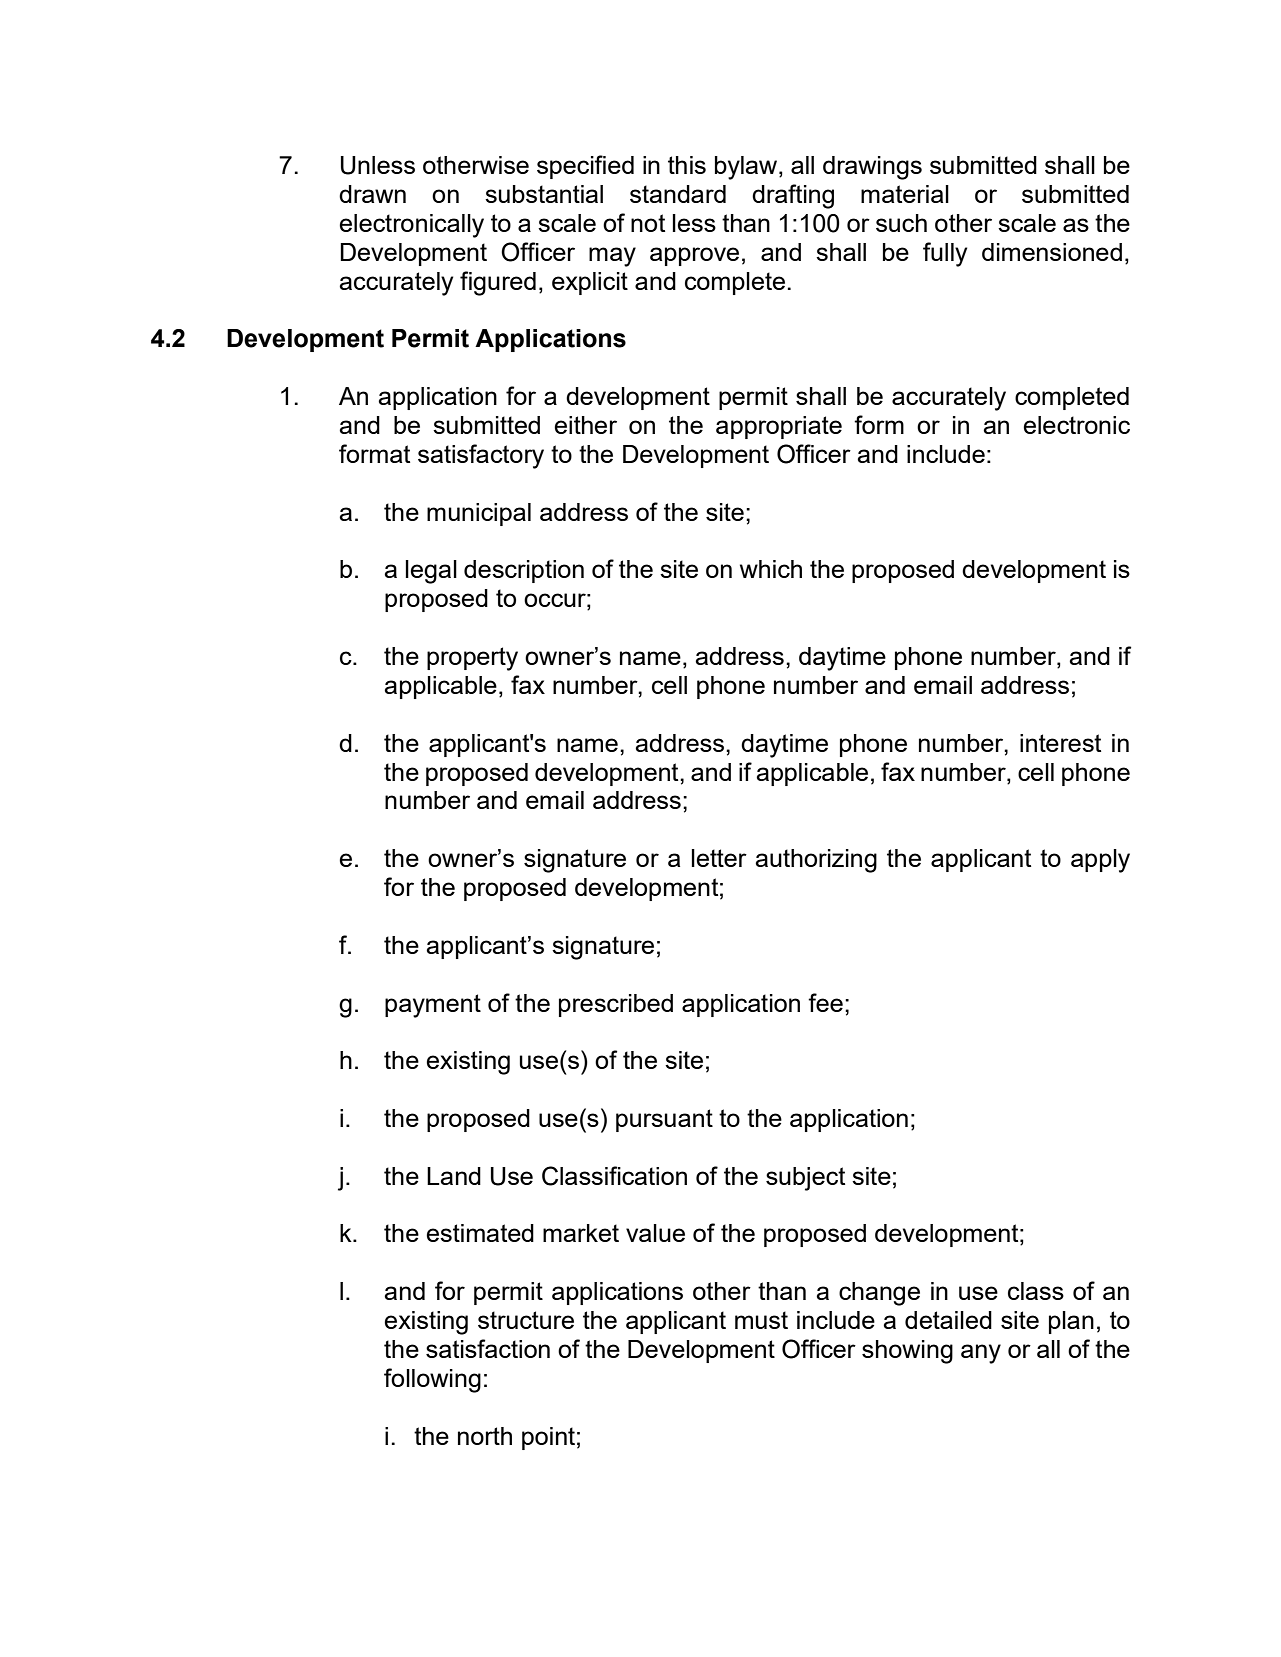 The image size is (1281, 1657). I want to click on must, so click(761, 1320).
